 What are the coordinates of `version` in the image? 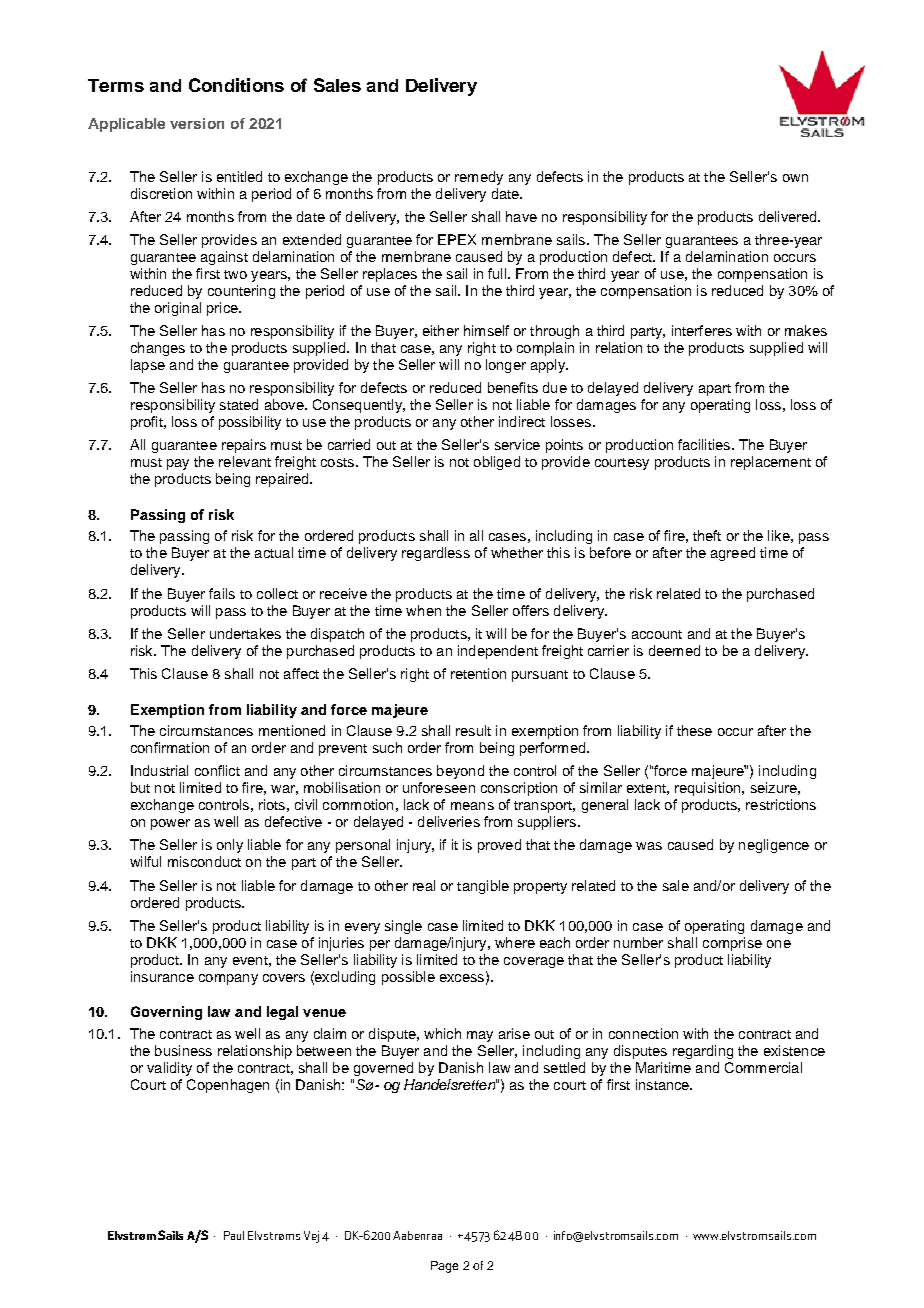 It's located at (197, 123).
